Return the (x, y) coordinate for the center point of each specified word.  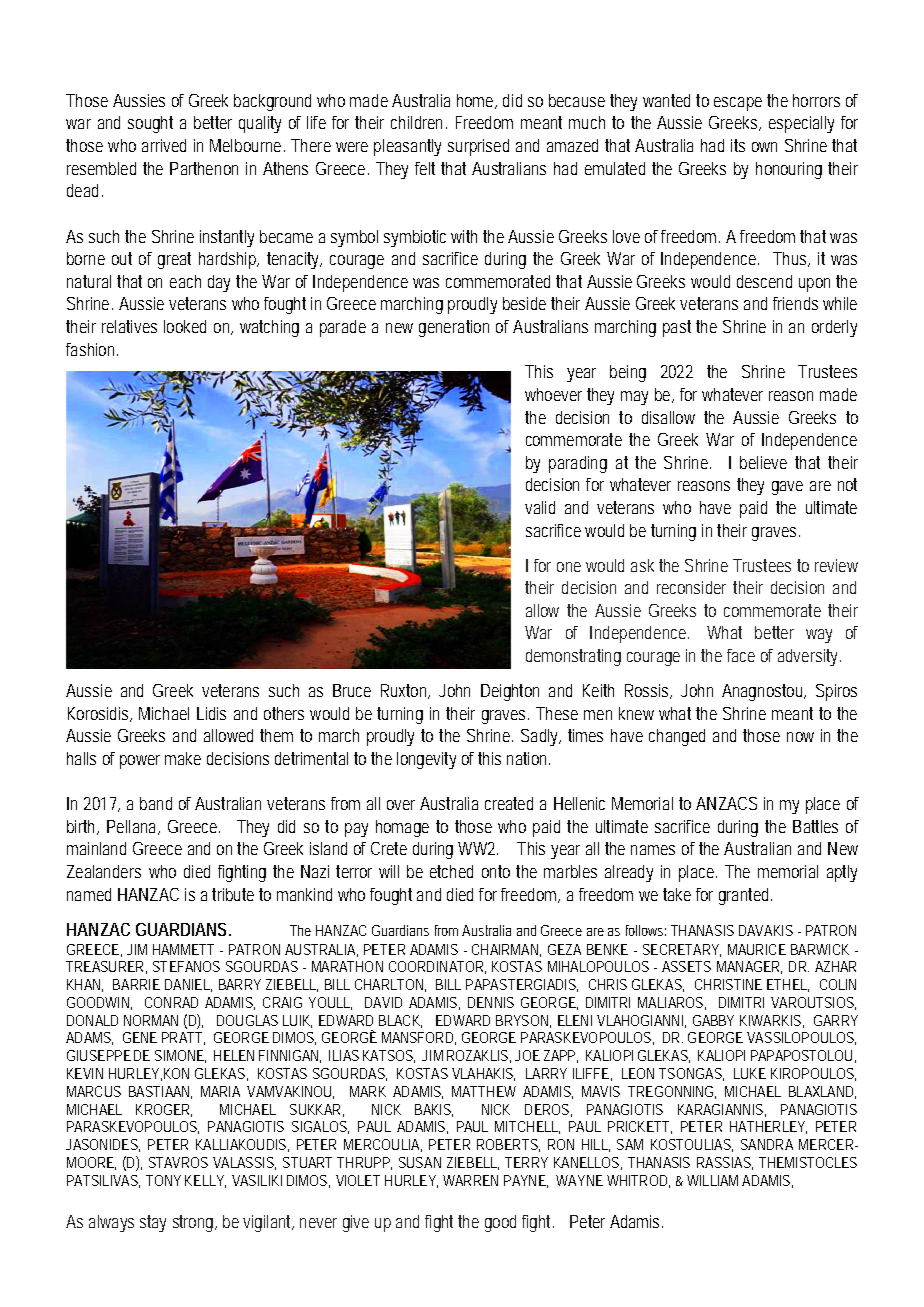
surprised (478, 147)
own (764, 147)
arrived (164, 145)
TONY (163, 1180)
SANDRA (767, 1144)
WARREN (470, 1180)
